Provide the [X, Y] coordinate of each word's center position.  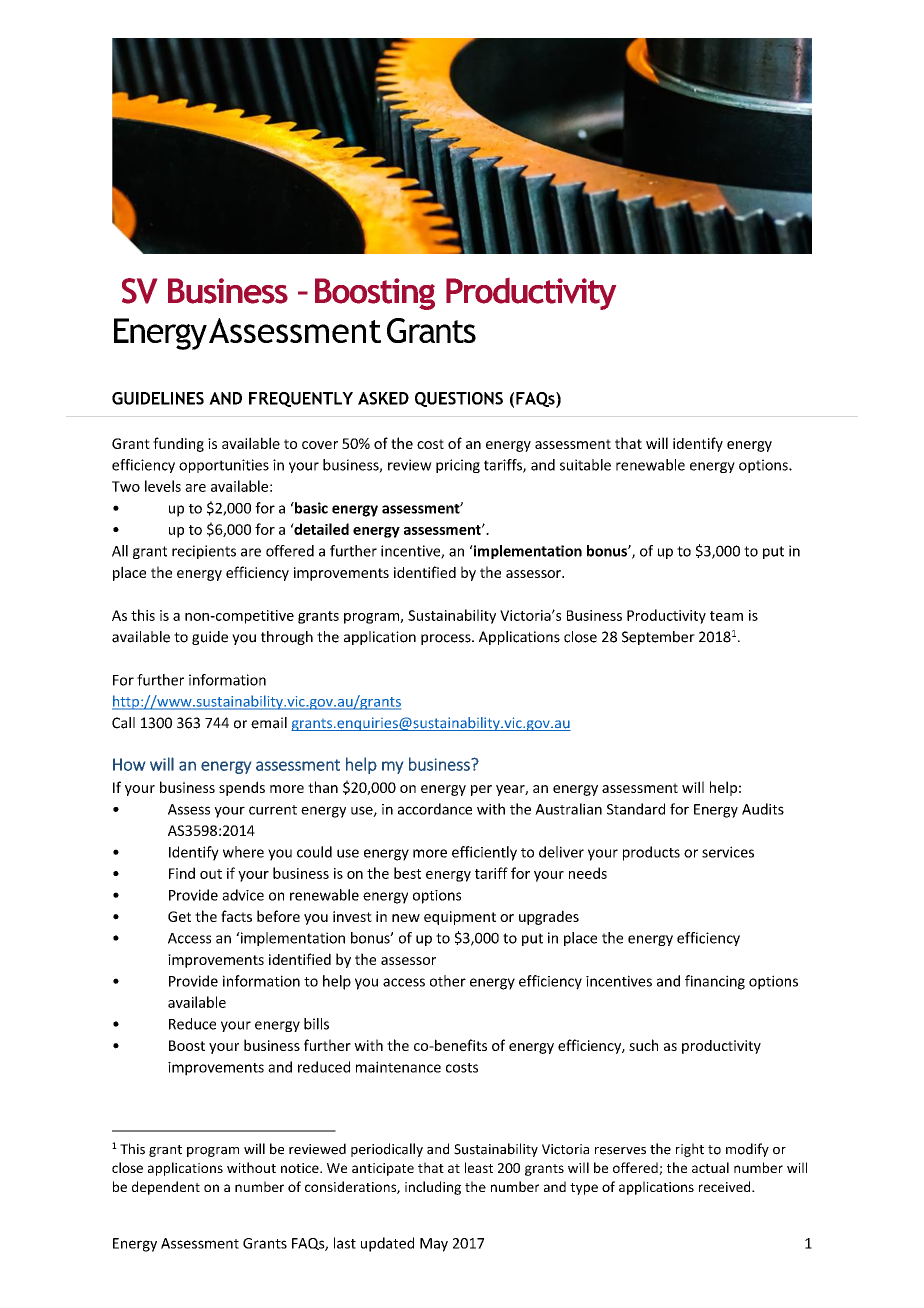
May [434, 1245]
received [726, 1186]
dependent [166, 1188]
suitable [585, 465]
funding [178, 444]
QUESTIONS [459, 399]
